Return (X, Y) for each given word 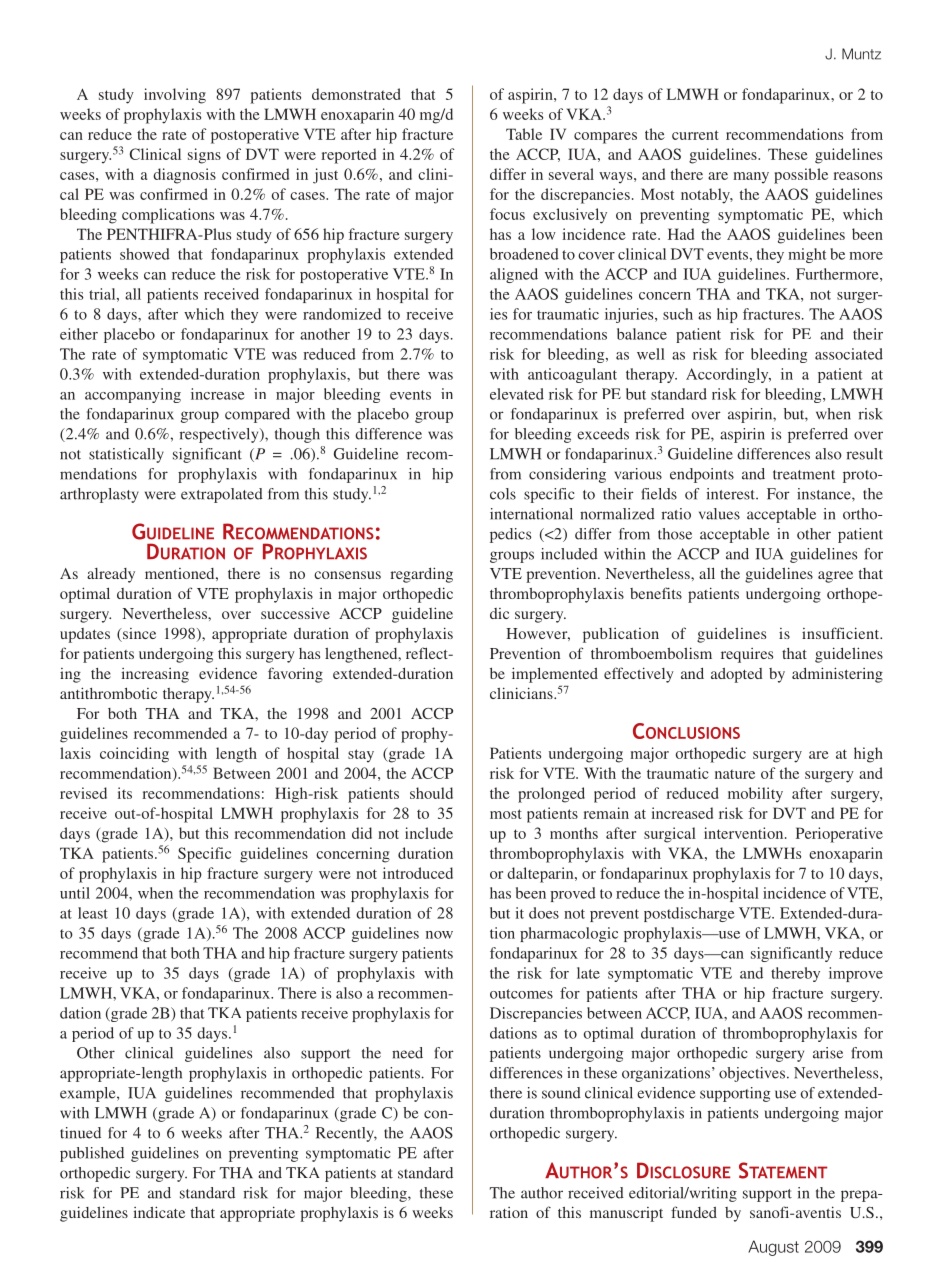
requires (747, 655)
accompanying (133, 395)
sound (561, 1093)
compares (605, 138)
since (138, 635)
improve (856, 974)
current (695, 135)
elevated (517, 394)
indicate (159, 1212)
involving (175, 96)
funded (694, 1212)
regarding (421, 575)
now (439, 935)
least (93, 913)
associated (849, 354)
